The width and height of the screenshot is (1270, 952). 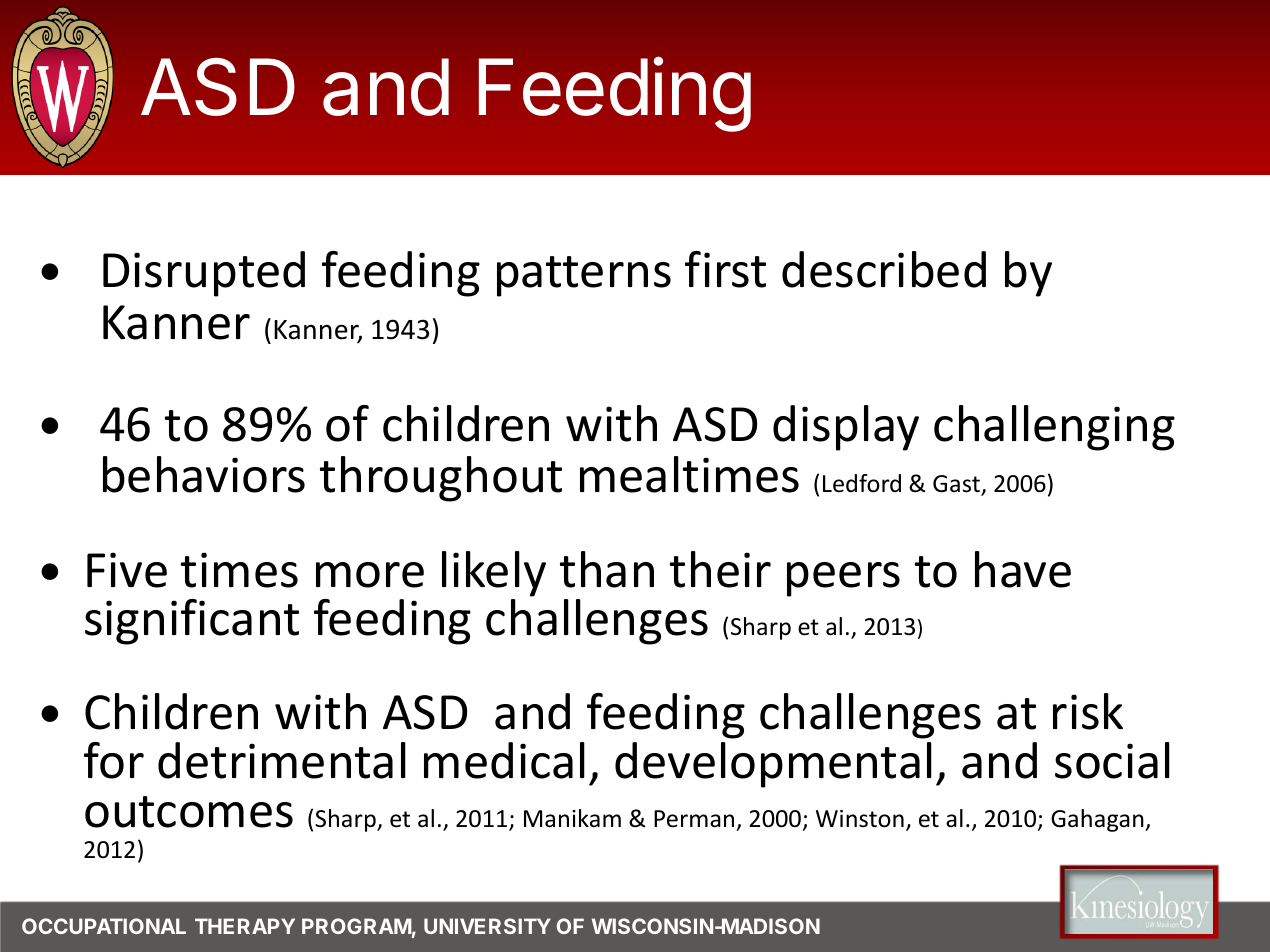 I want to click on than, so click(x=607, y=569).
